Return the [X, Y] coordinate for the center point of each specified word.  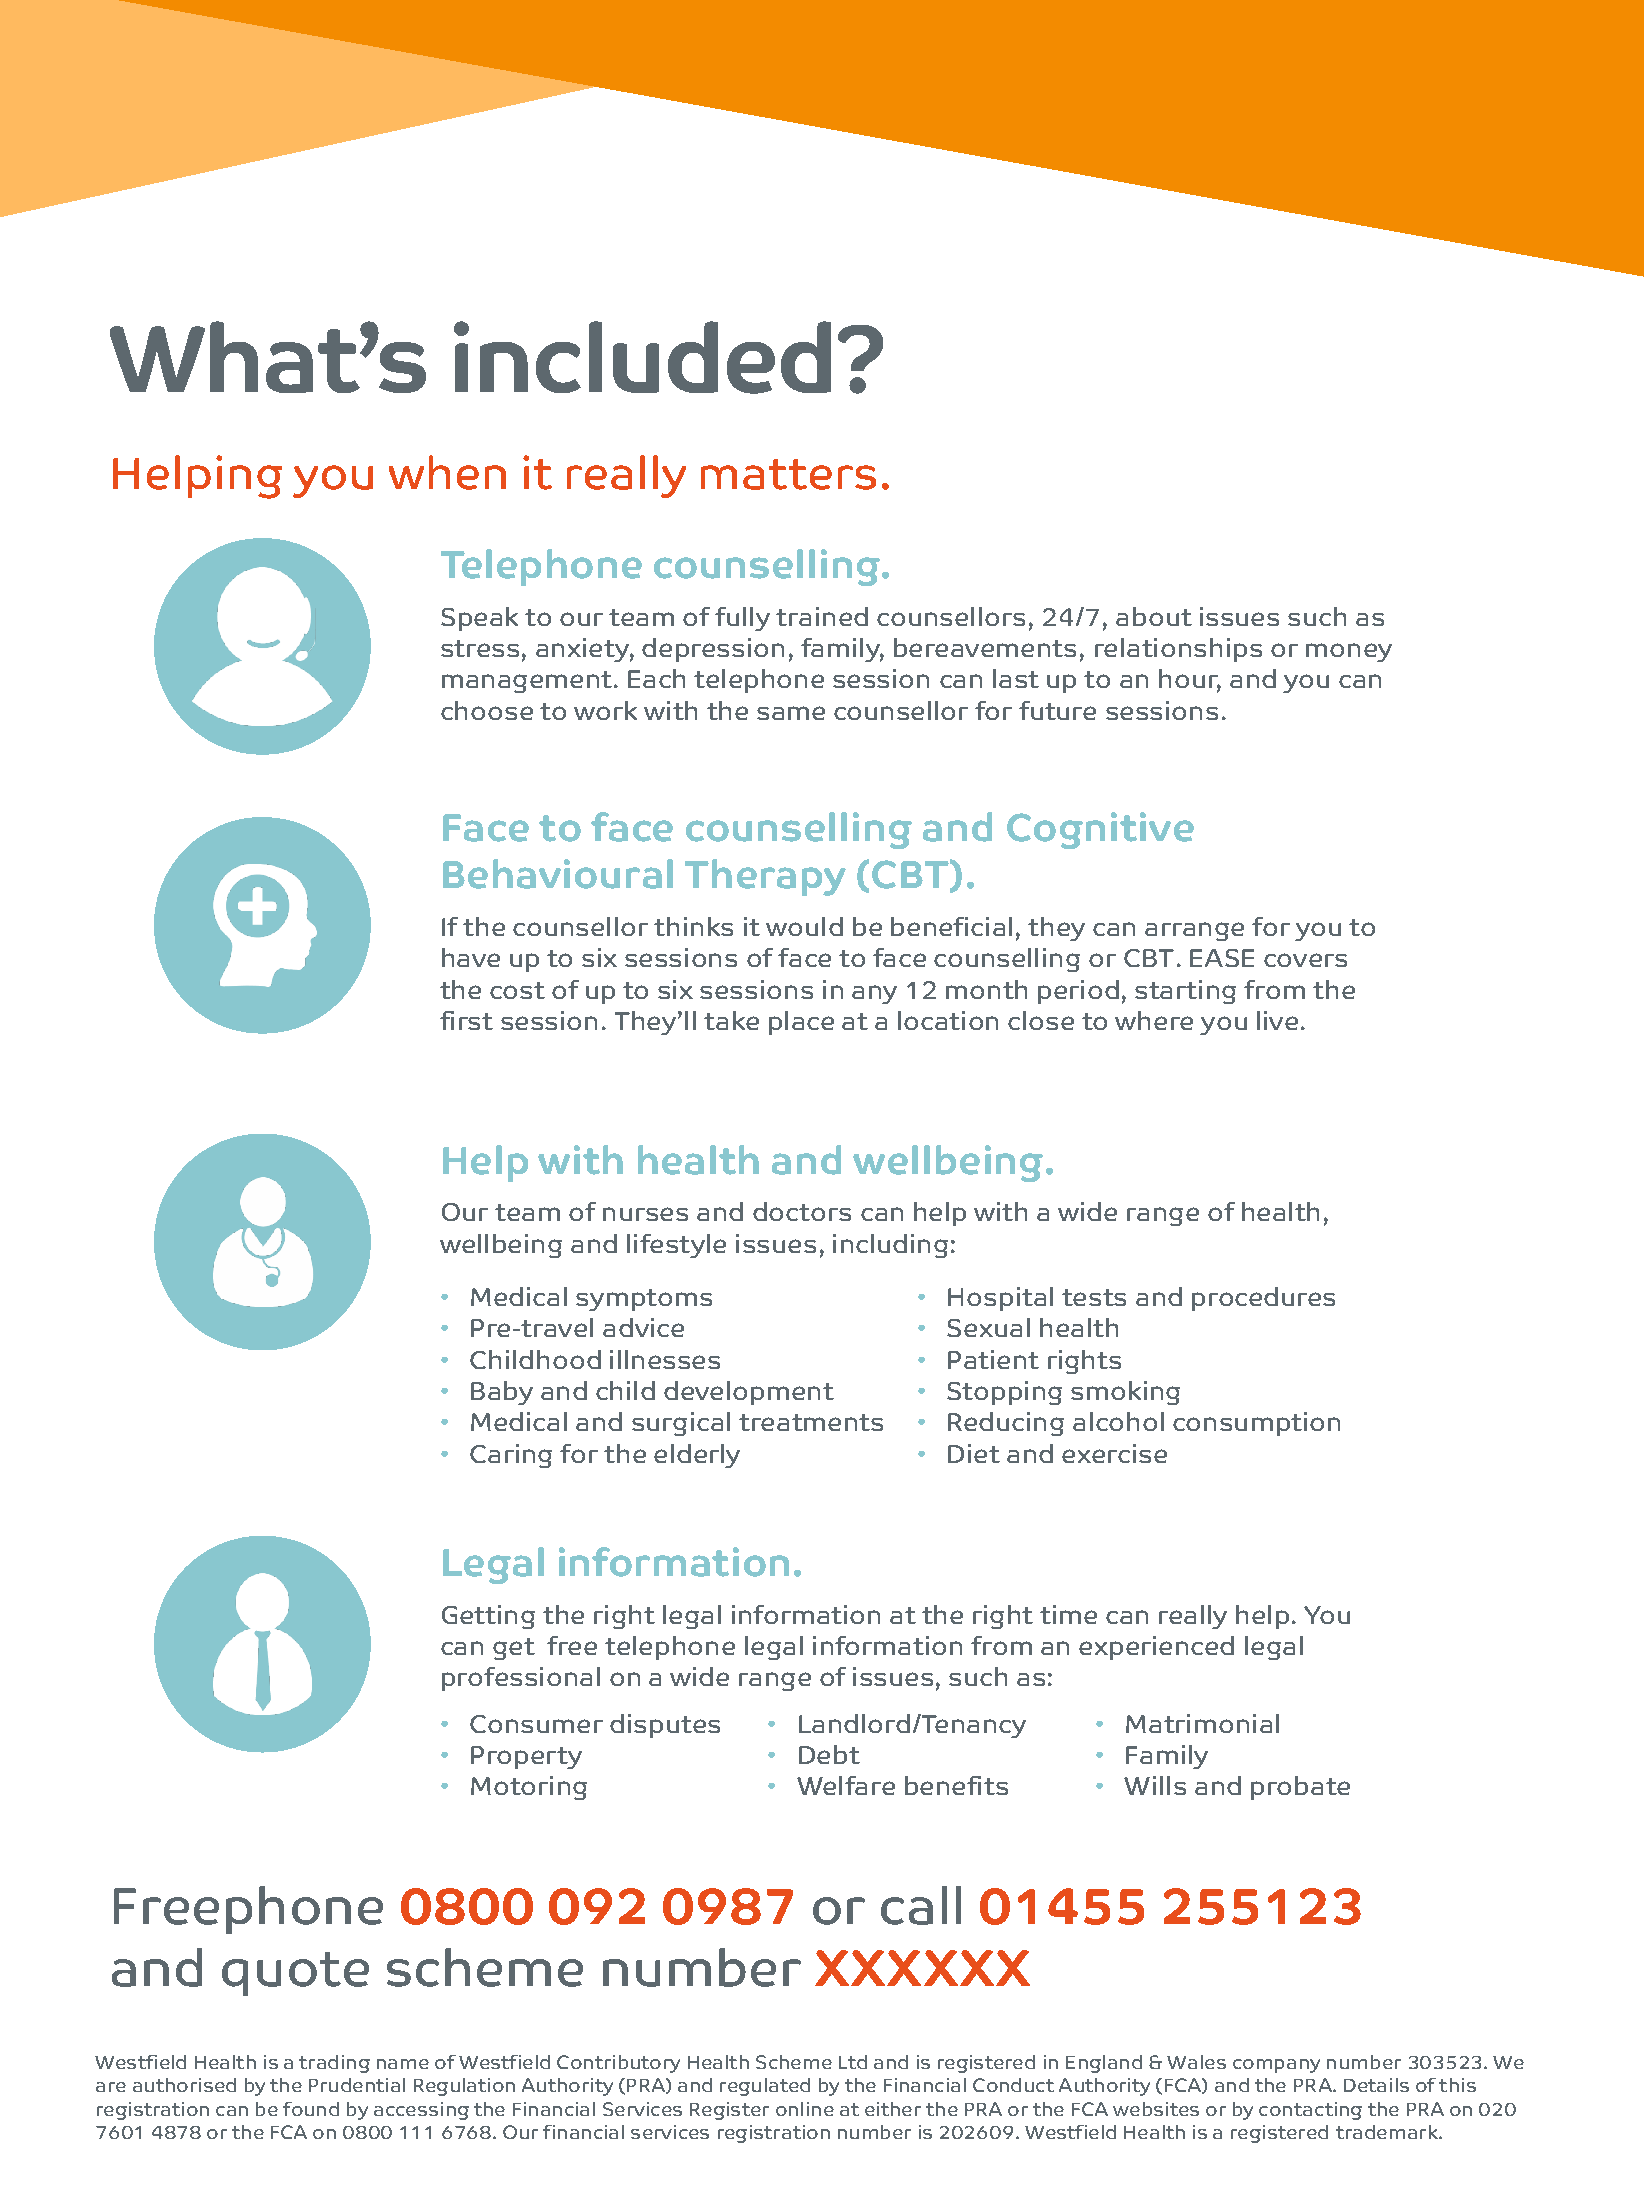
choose [487, 710]
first [466, 1020]
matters [788, 474]
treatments [811, 1422]
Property [526, 1757]
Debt [829, 1754]
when [447, 472]
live [1277, 1020]
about [1154, 616]
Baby [502, 1393]
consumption [1256, 1424]
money [1349, 652]
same [791, 713]
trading [334, 2064]
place [801, 1023]
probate [1300, 1788]
